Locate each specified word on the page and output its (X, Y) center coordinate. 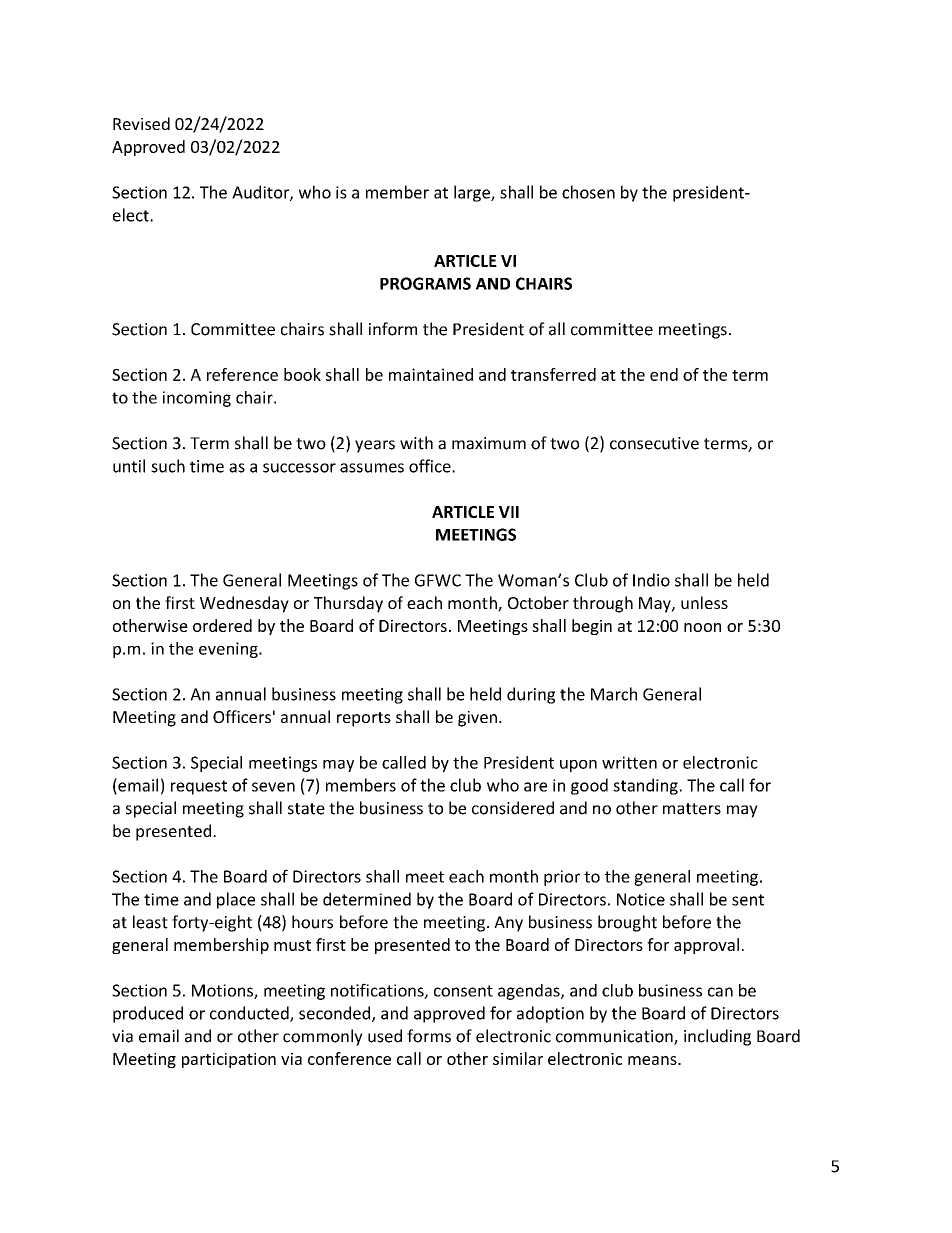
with (416, 443)
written (629, 762)
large (473, 193)
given (477, 719)
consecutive (654, 443)
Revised (141, 123)
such (168, 466)
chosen (588, 192)
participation (229, 1060)
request (199, 787)
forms (429, 1036)
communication (615, 1037)
